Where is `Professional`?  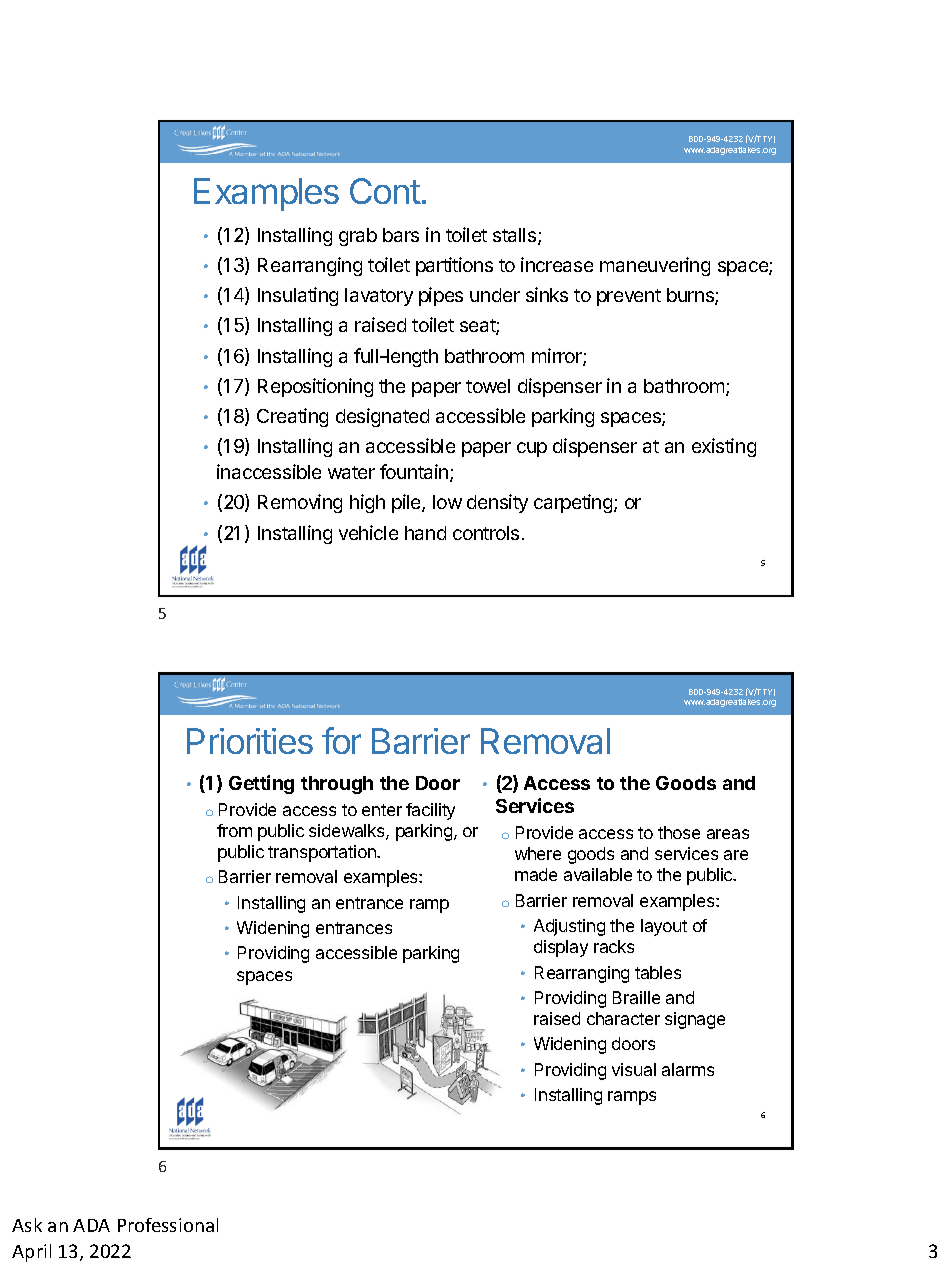 Professional is located at coordinates (168, 1225).
